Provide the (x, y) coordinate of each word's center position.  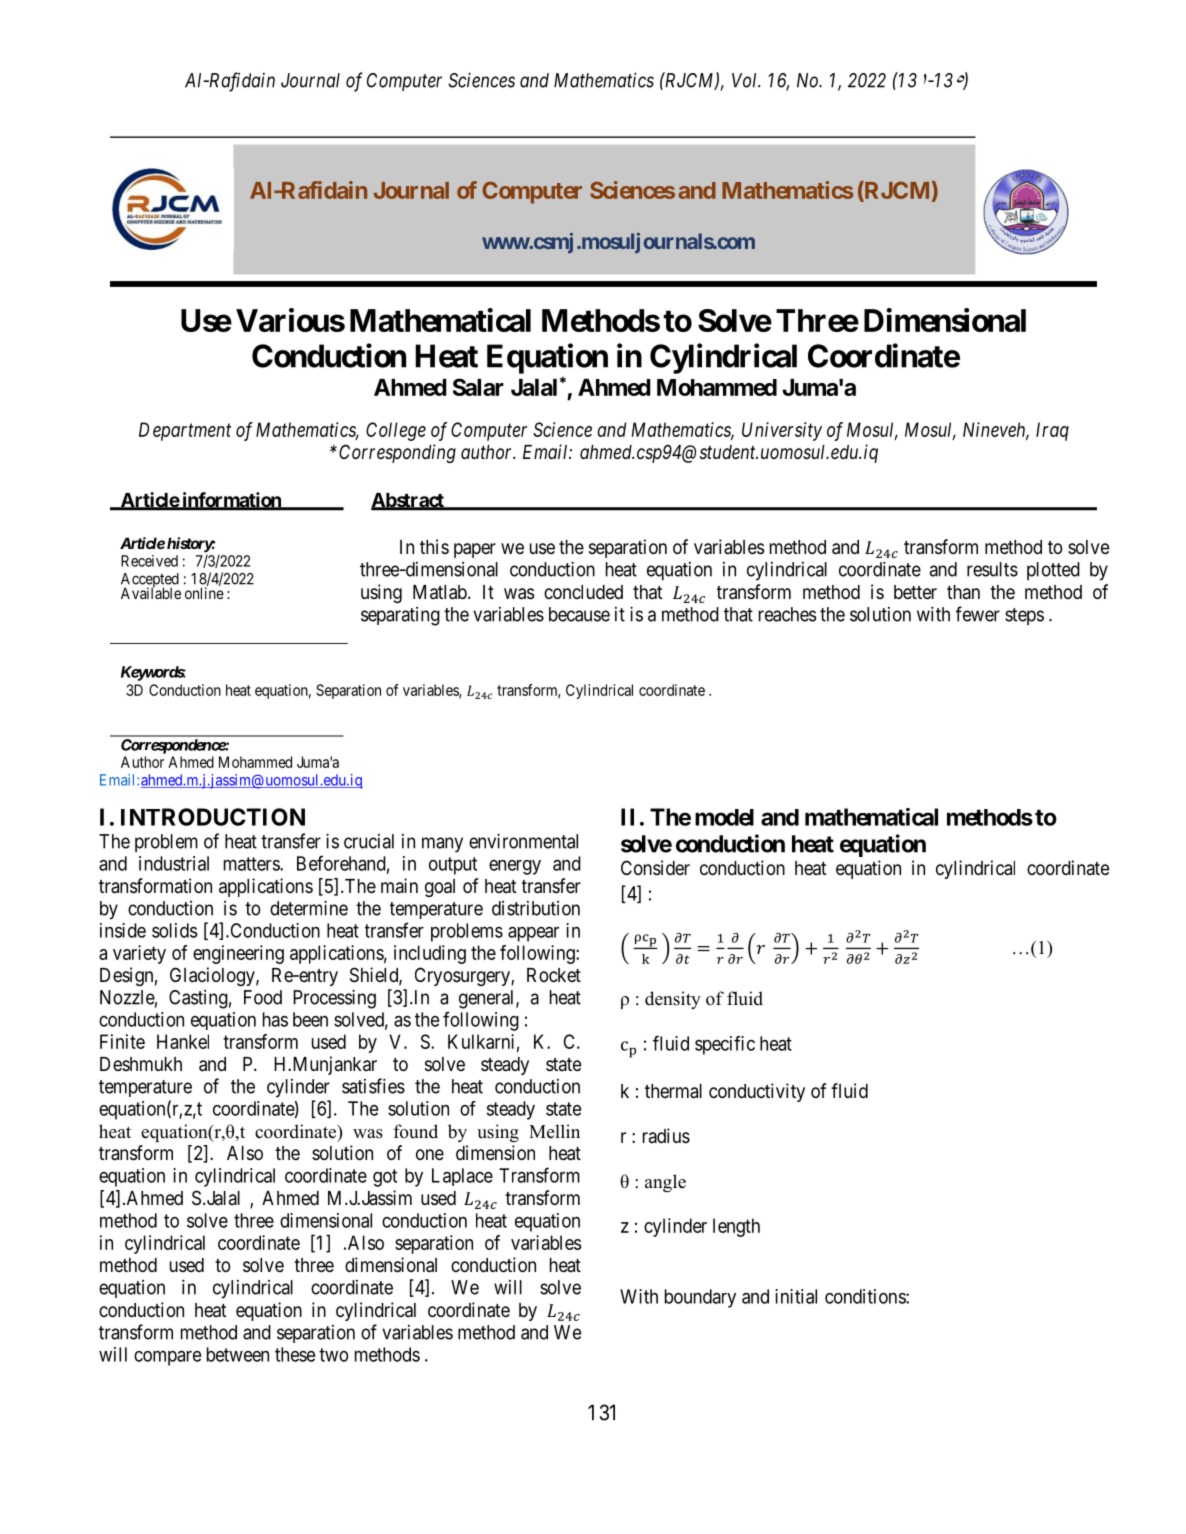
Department (185, 431)
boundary (700, 1298)
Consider (655, 867)
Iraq (1052, 431)
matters (252, 864)
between (238, 1354)
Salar (478, 387)
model (724, 817)
